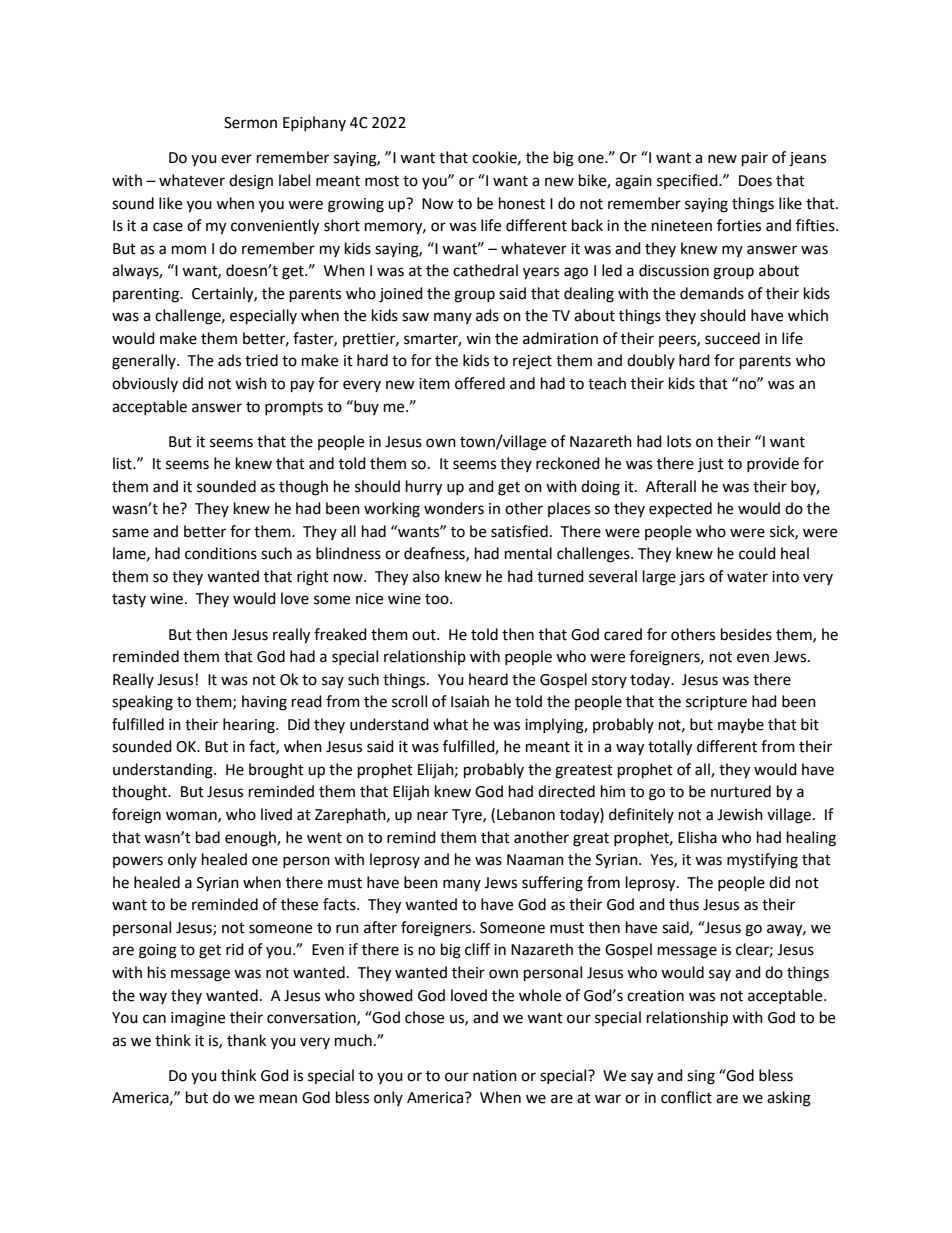 This image has height=1233, width=952. I want to click on tasty, so click(129, 600).
